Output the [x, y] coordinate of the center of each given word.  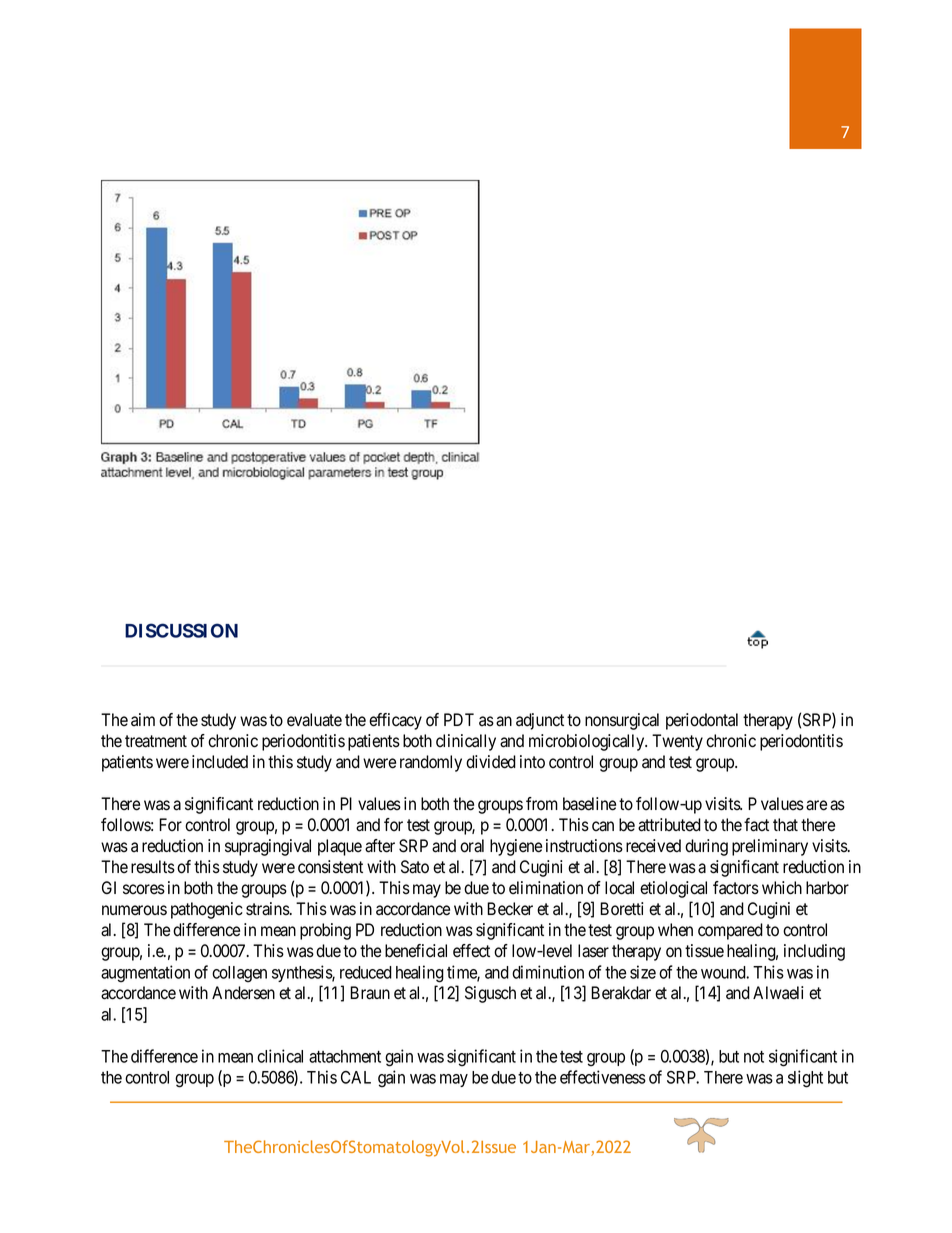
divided [491, 762]
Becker [510, 909]
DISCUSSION [181, 630]
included [220, 762]
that [785, 825]
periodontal [702, 721]
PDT [459, 719]
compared [730, 931]
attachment [345, 1056]
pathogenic [207, 910]
